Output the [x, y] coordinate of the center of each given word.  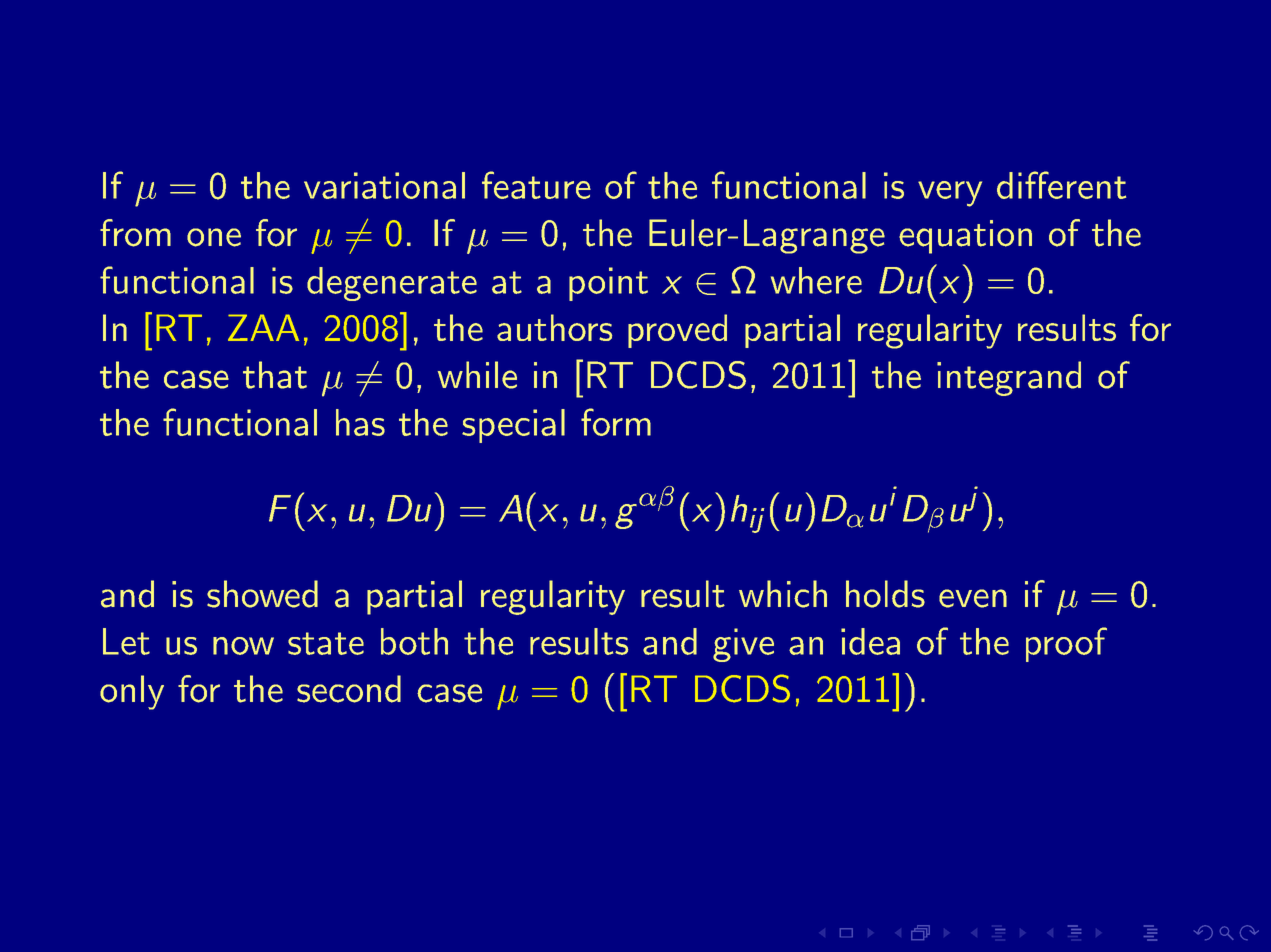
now [243, 646]
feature [536, 185]
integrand [1009, 378]
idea [870, 641]
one [214, 237]
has [360, 422]
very [950, 194]
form [616, 422]
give [743, 645]
